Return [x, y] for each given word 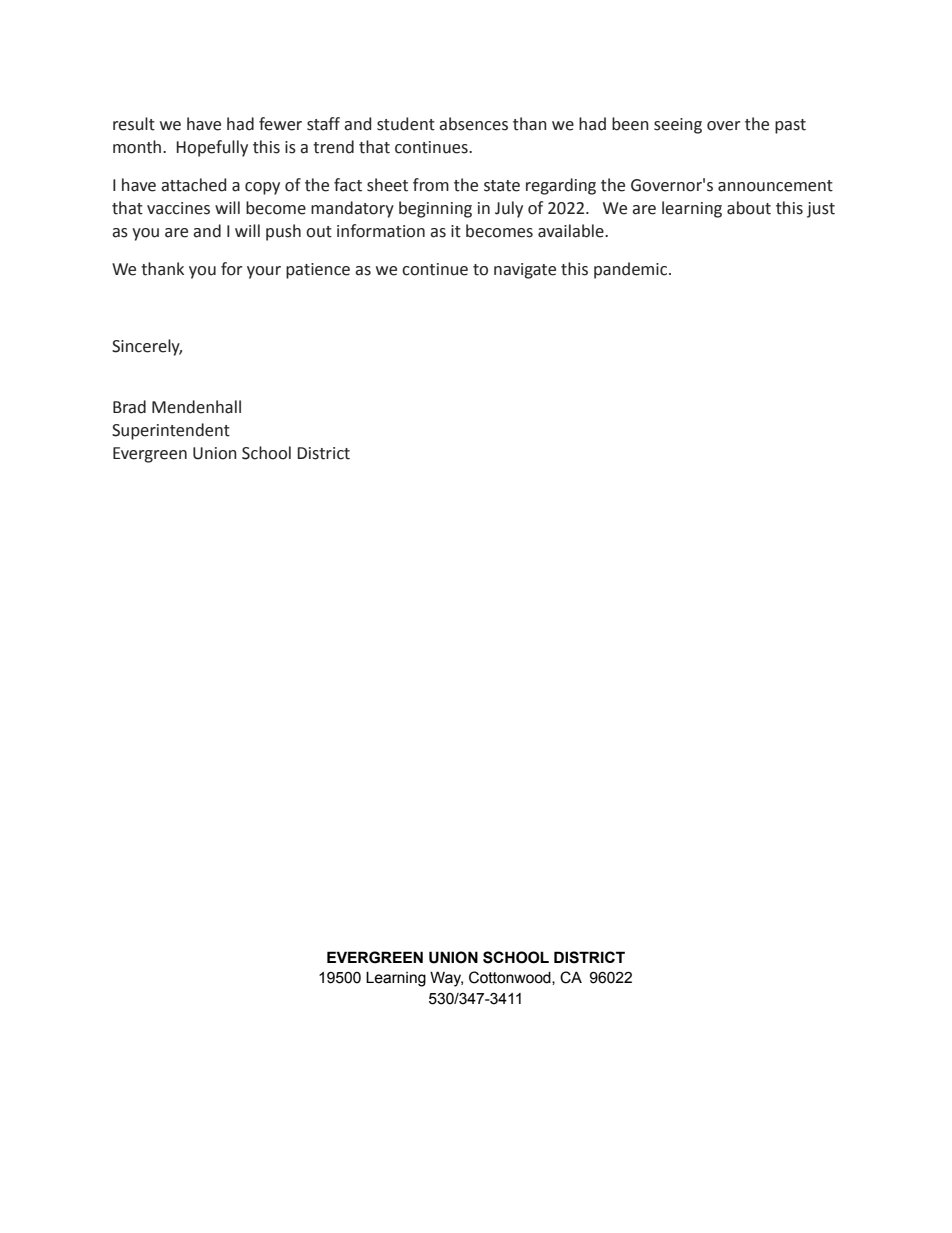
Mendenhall [196, 407]
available [572, 231]
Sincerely [147, 347]
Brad [129, 407]
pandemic [632, 270]
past [790, 126]
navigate [525, 271]
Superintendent [171, 431]
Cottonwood [511, 978]
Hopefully [212, 148]
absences [473, 124]
